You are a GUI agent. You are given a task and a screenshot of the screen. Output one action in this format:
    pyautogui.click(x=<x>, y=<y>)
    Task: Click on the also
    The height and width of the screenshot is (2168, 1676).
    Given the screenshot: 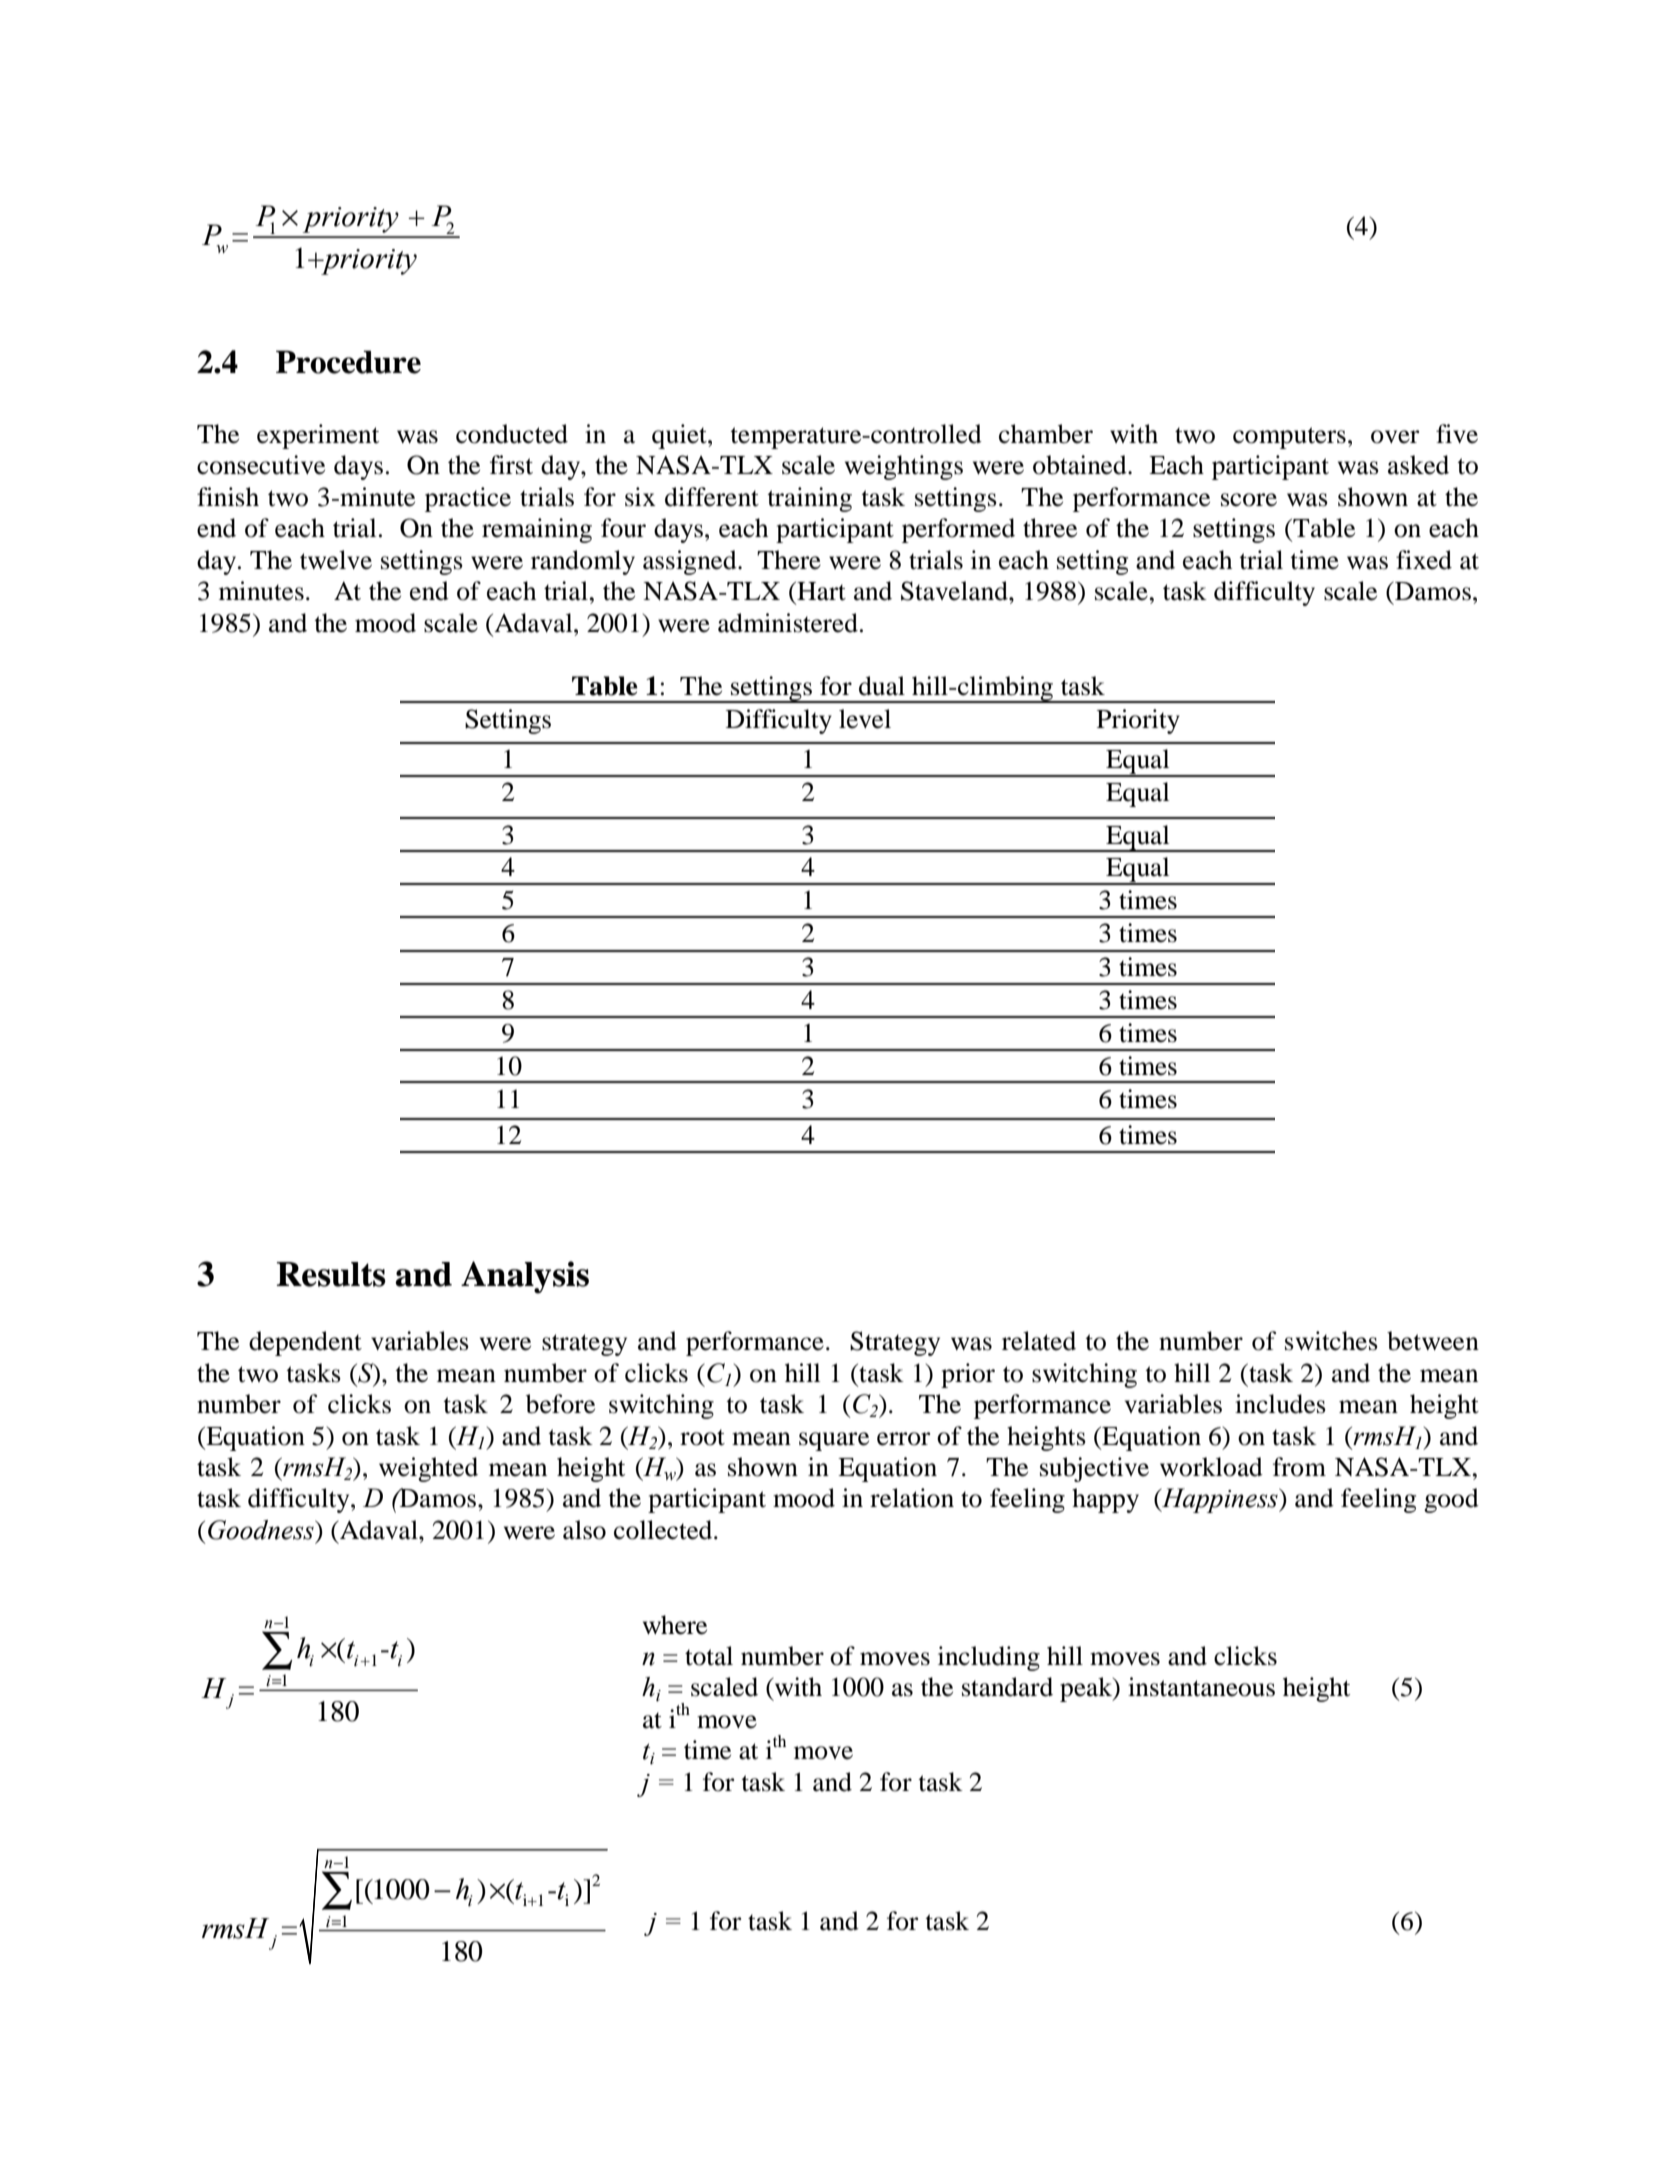 What is the action you would take?
    pyautogui.click(x=584, y=1530)
